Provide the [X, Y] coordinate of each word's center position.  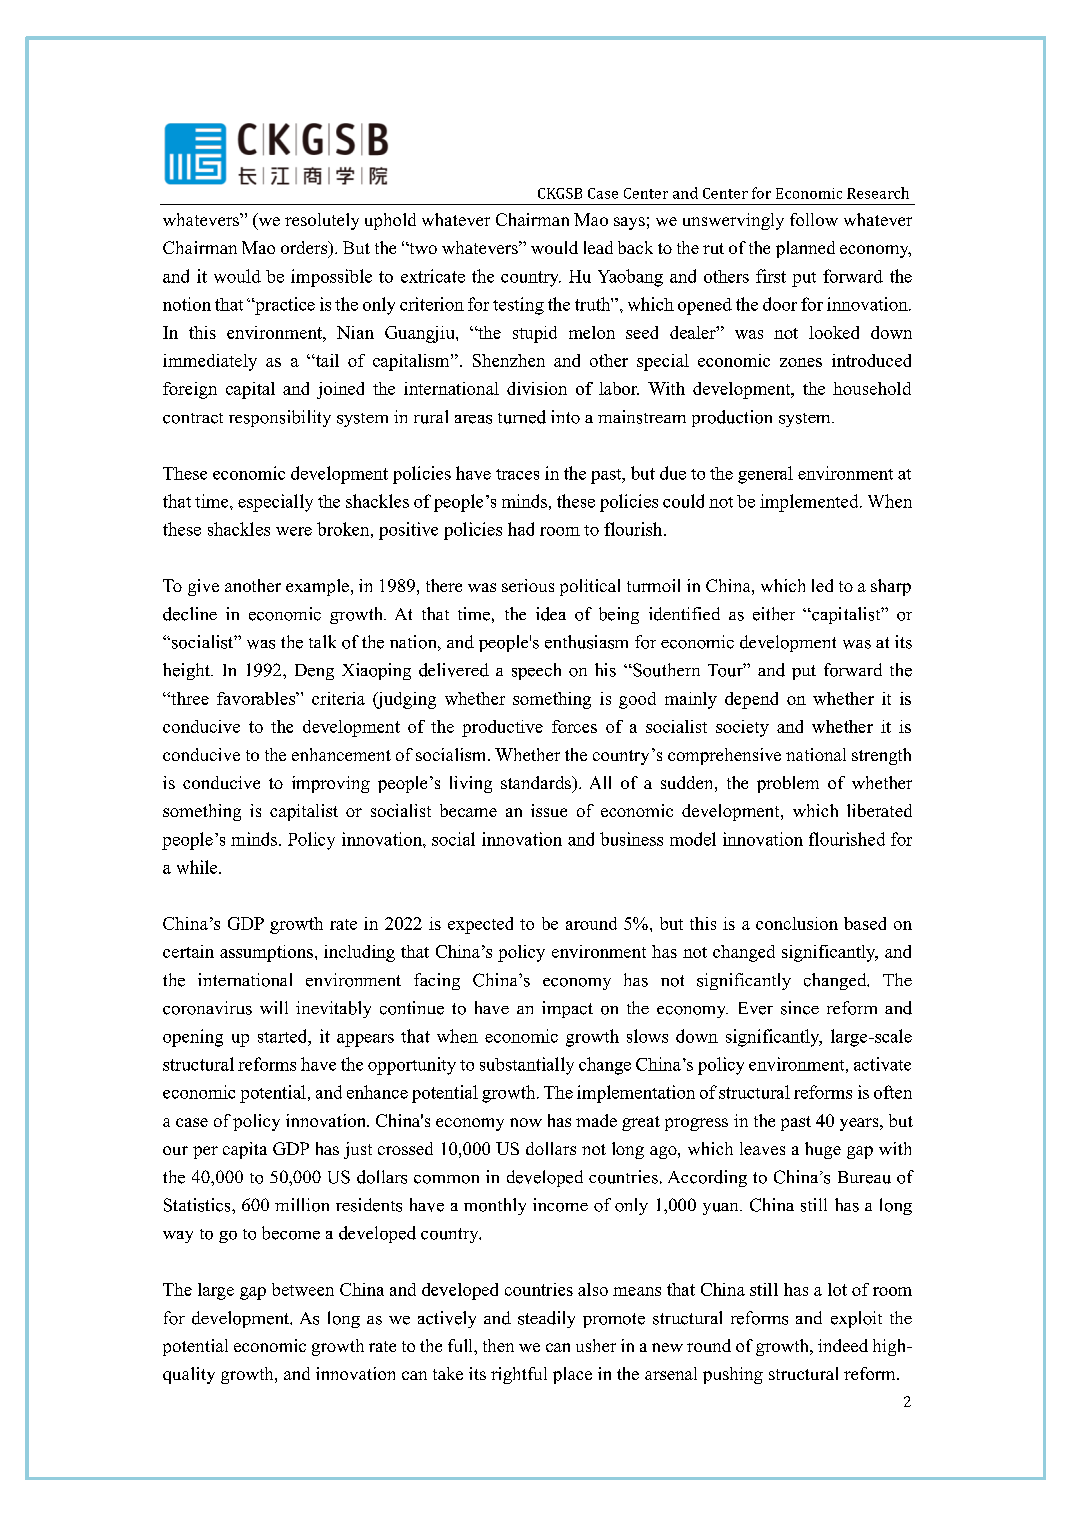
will [274, 1007]
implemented [810, 503]
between [303, 1289]
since [800, 1008]
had [521, 529]
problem [788, 784]
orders [305, 249]
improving [331, 784]
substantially [527, 1066]
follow [814, 219]
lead [598, 247]
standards [537, 784]
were [294, 531]
